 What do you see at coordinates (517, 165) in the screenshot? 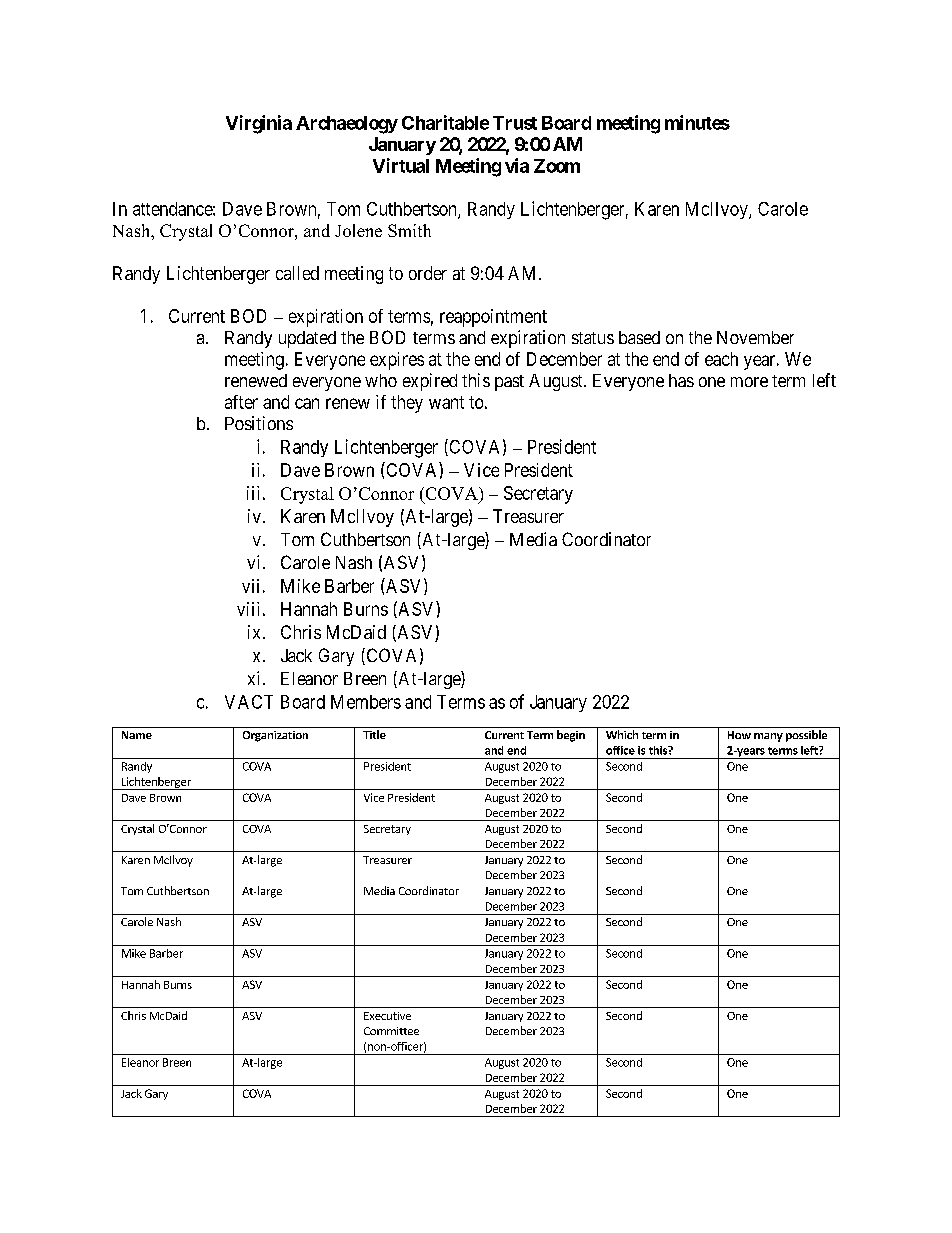
I see `via` at bounding box center [517, 165].
